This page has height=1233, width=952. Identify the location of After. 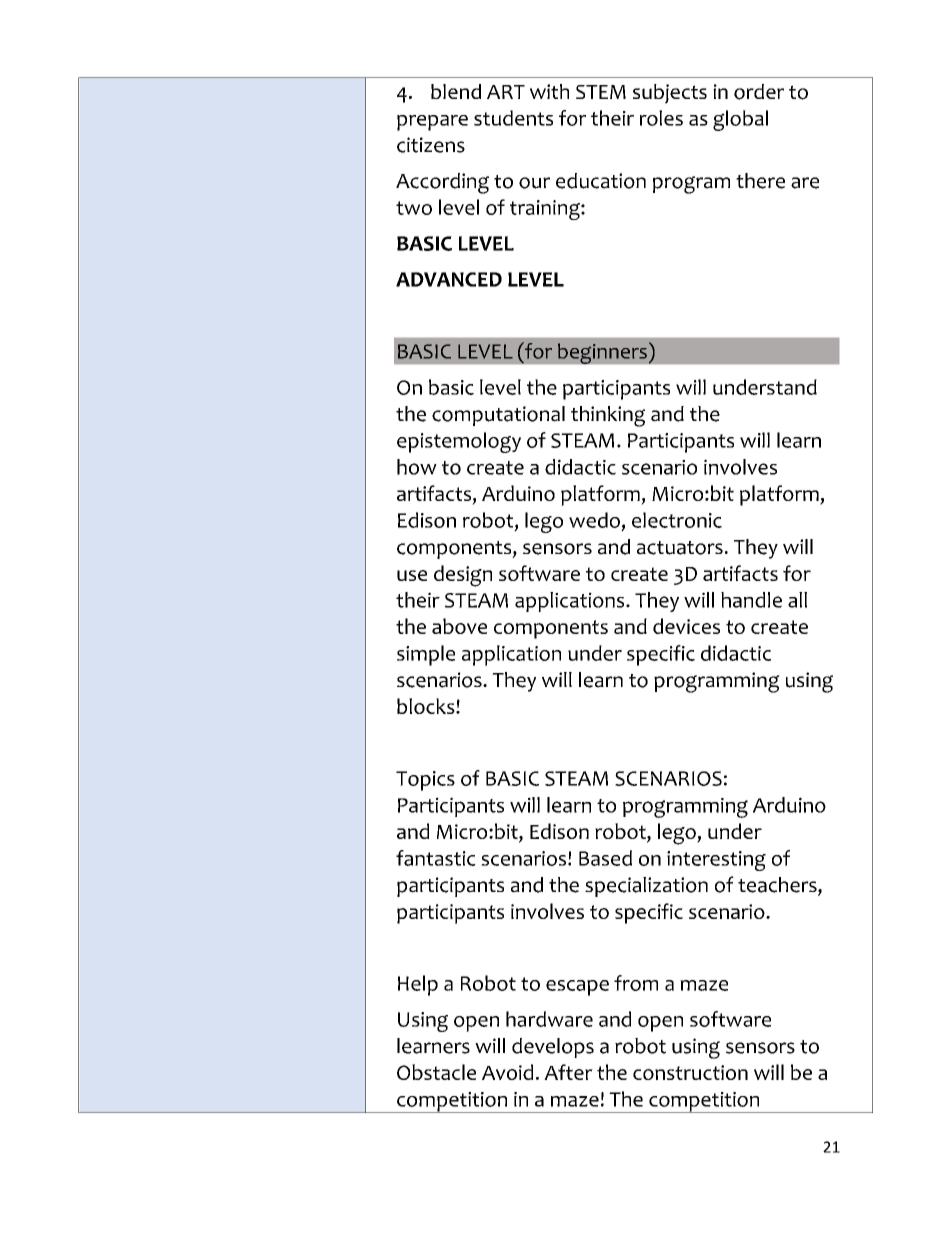
(568, 1072).
